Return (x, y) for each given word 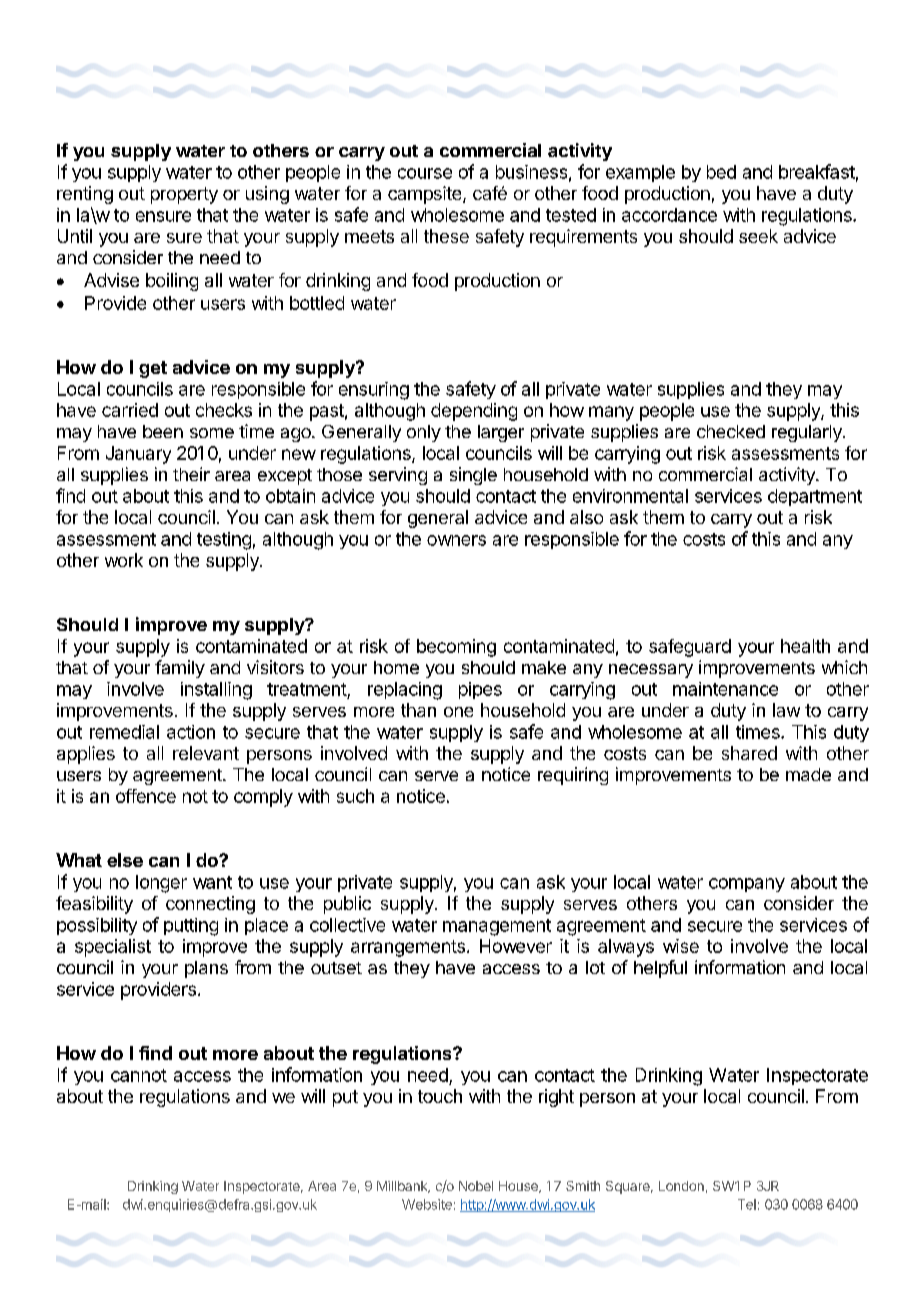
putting (191, 927)
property (184, 195)
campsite (426, 195)
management (497, 927)
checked (731, 431)
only (424, 433)
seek (758, 236)
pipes (480, 690)
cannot (139, 1075)
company (747, 885)
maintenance (725, 689)
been (163, 431)
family (180, 669)
